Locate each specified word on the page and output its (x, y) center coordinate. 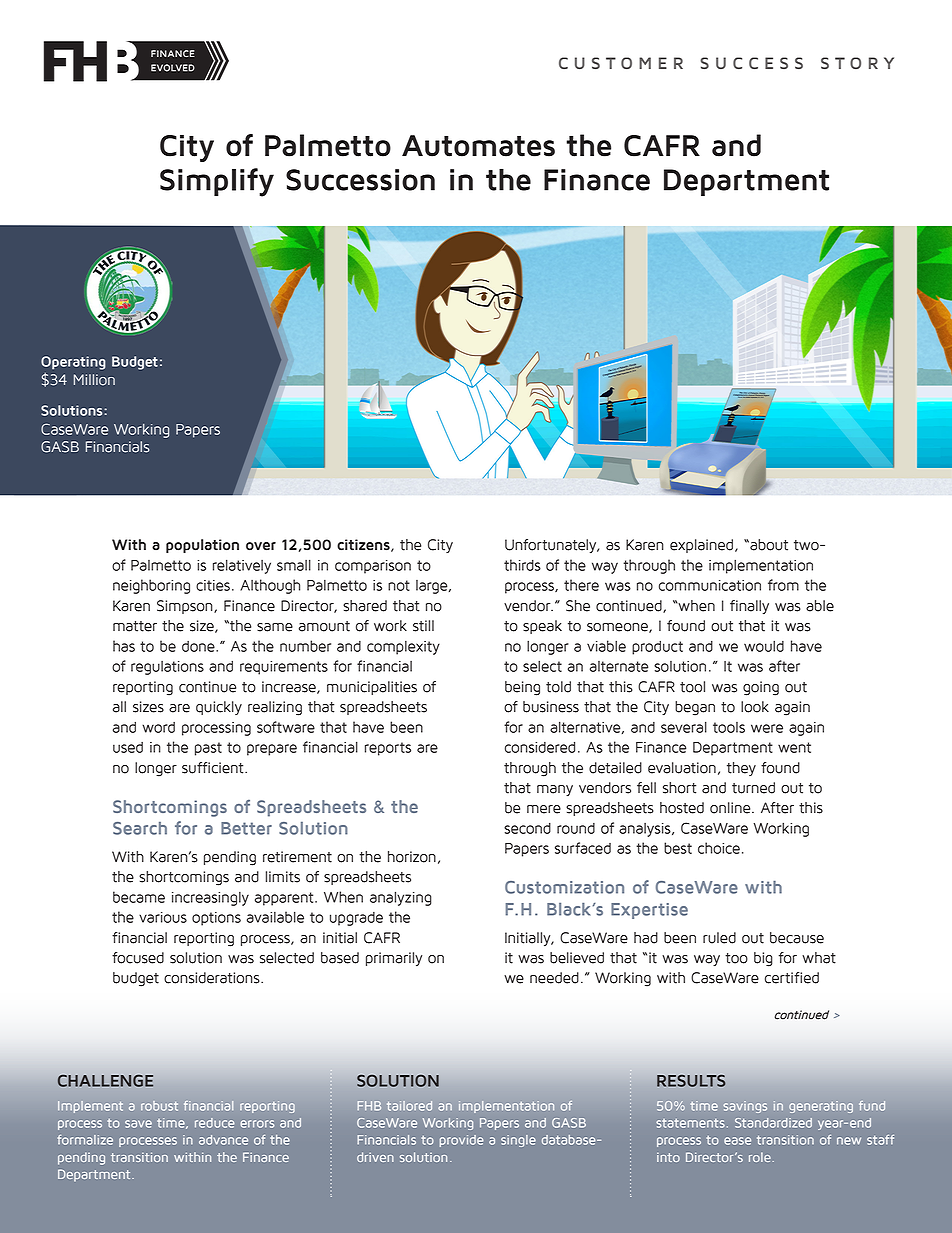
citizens (364, 545)
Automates (478, 146)
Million (94, 380)
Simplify (217, 182)
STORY (857, 63)
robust (159, 1106)
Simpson (186, 607)
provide (461, 1141)
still (423, 626)
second (527, 828)
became (139, 897)
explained (701, 546)
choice (719, 848)
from (783, 585)
